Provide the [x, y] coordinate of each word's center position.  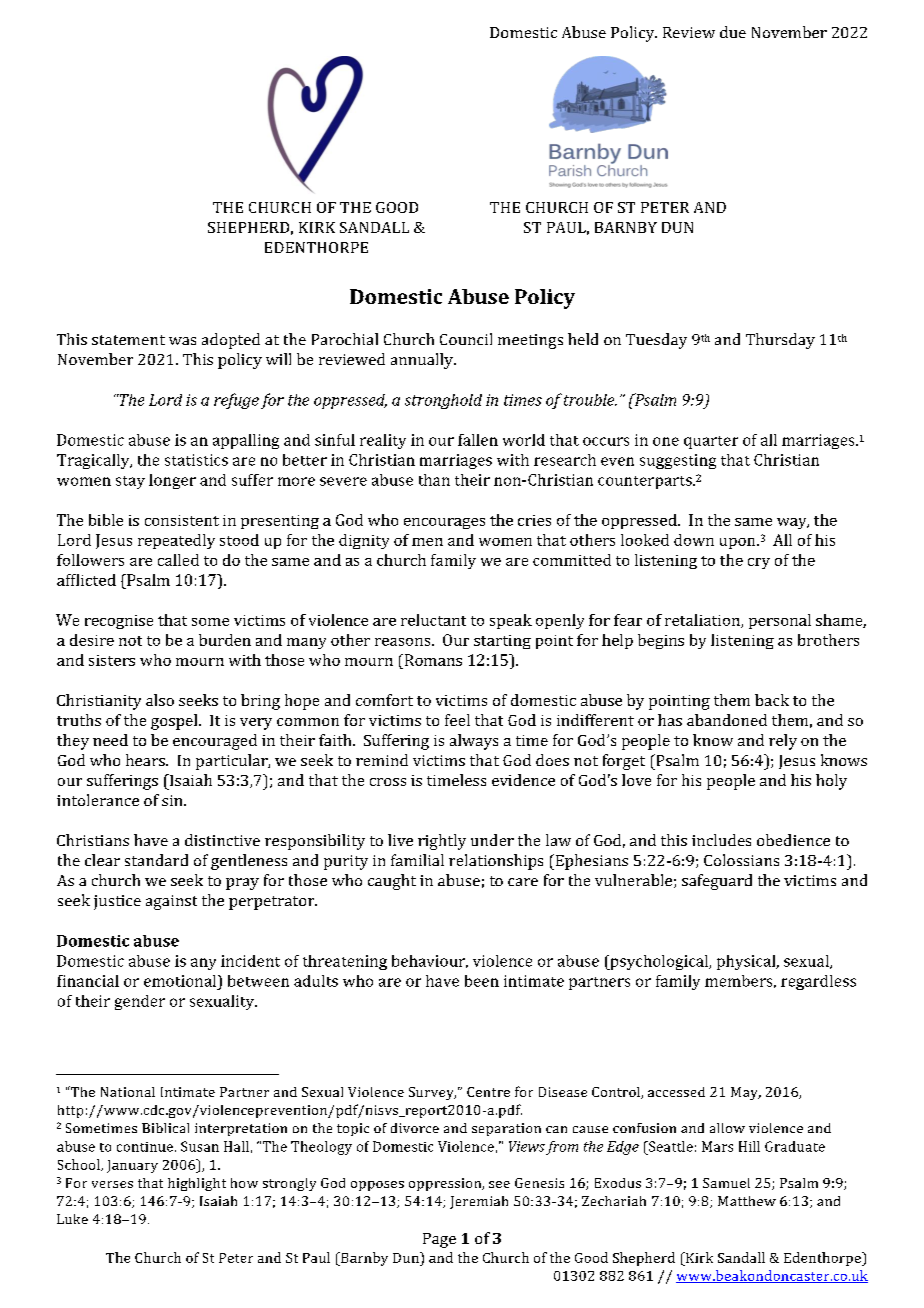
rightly [442, 842]
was [182, 341]
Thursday [780, 341]
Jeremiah [479, 1202]
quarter [711, 442]
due [733, 32]
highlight [197, 1184]
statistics [196, 460]
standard [156, 860]
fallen [478, 440]
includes [721, 840]
